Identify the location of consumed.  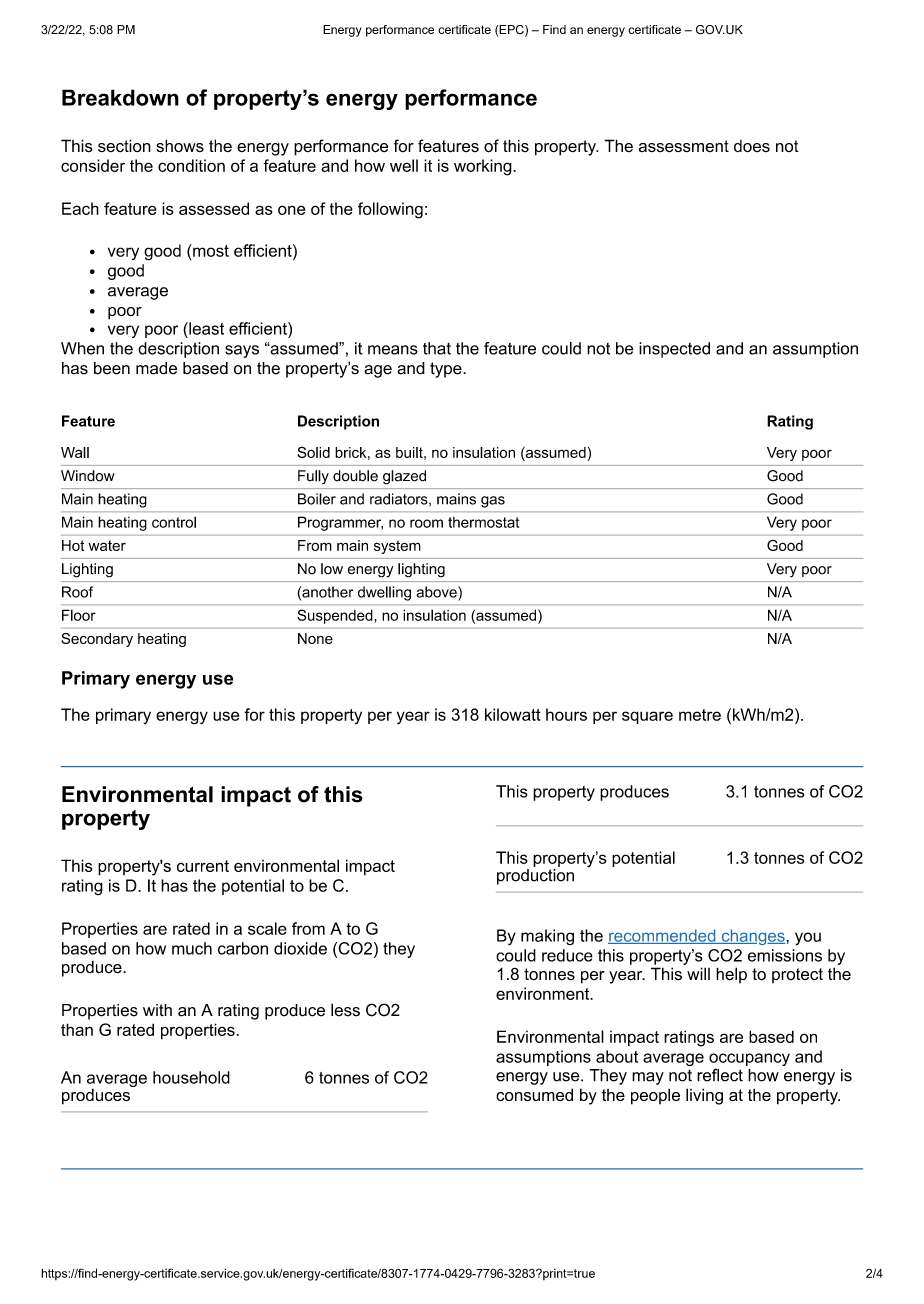
(534, 1094).
